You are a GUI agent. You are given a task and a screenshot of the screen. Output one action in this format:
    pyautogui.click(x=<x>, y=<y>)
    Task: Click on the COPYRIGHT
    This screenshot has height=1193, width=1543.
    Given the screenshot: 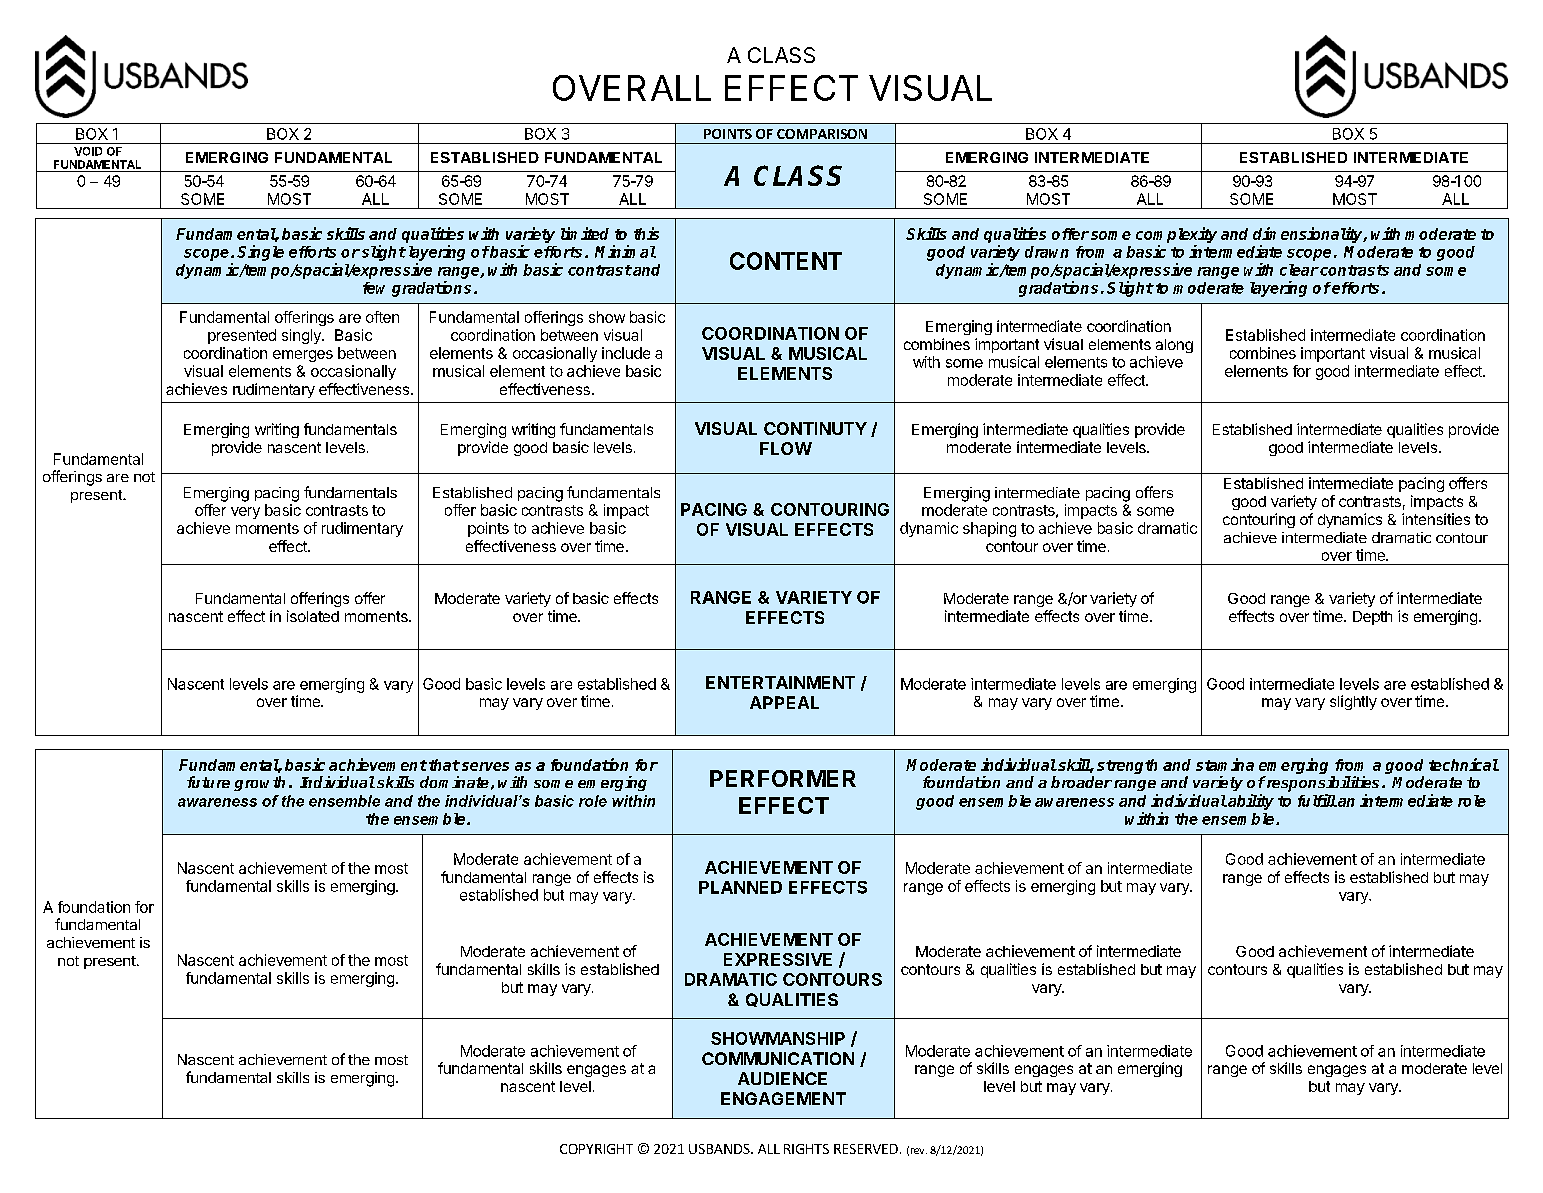 What is the action you would take?
    pyautogui.click(x=596, y=1149)
